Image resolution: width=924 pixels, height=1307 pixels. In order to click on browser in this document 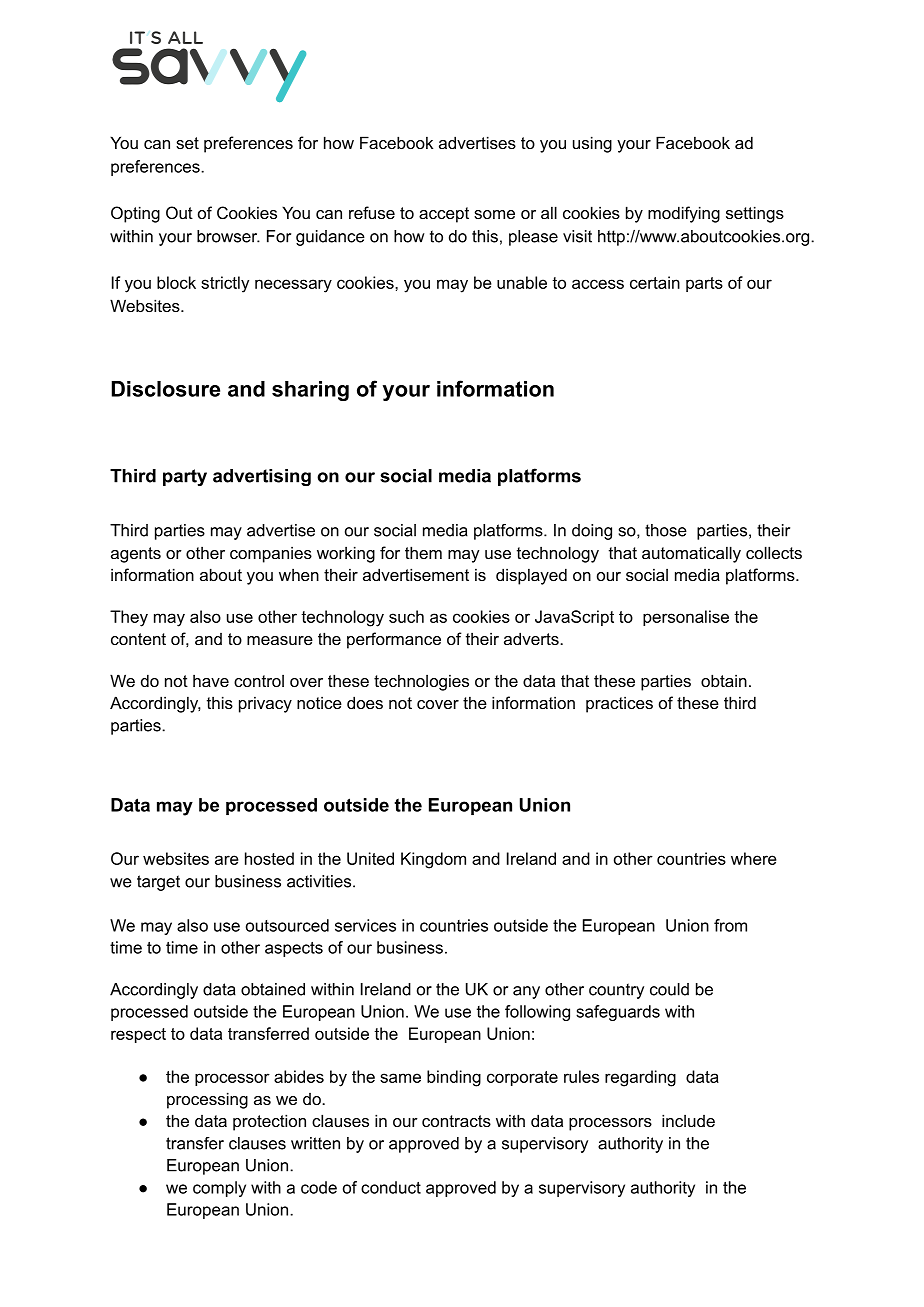, I will do `click(228, 236)`.
